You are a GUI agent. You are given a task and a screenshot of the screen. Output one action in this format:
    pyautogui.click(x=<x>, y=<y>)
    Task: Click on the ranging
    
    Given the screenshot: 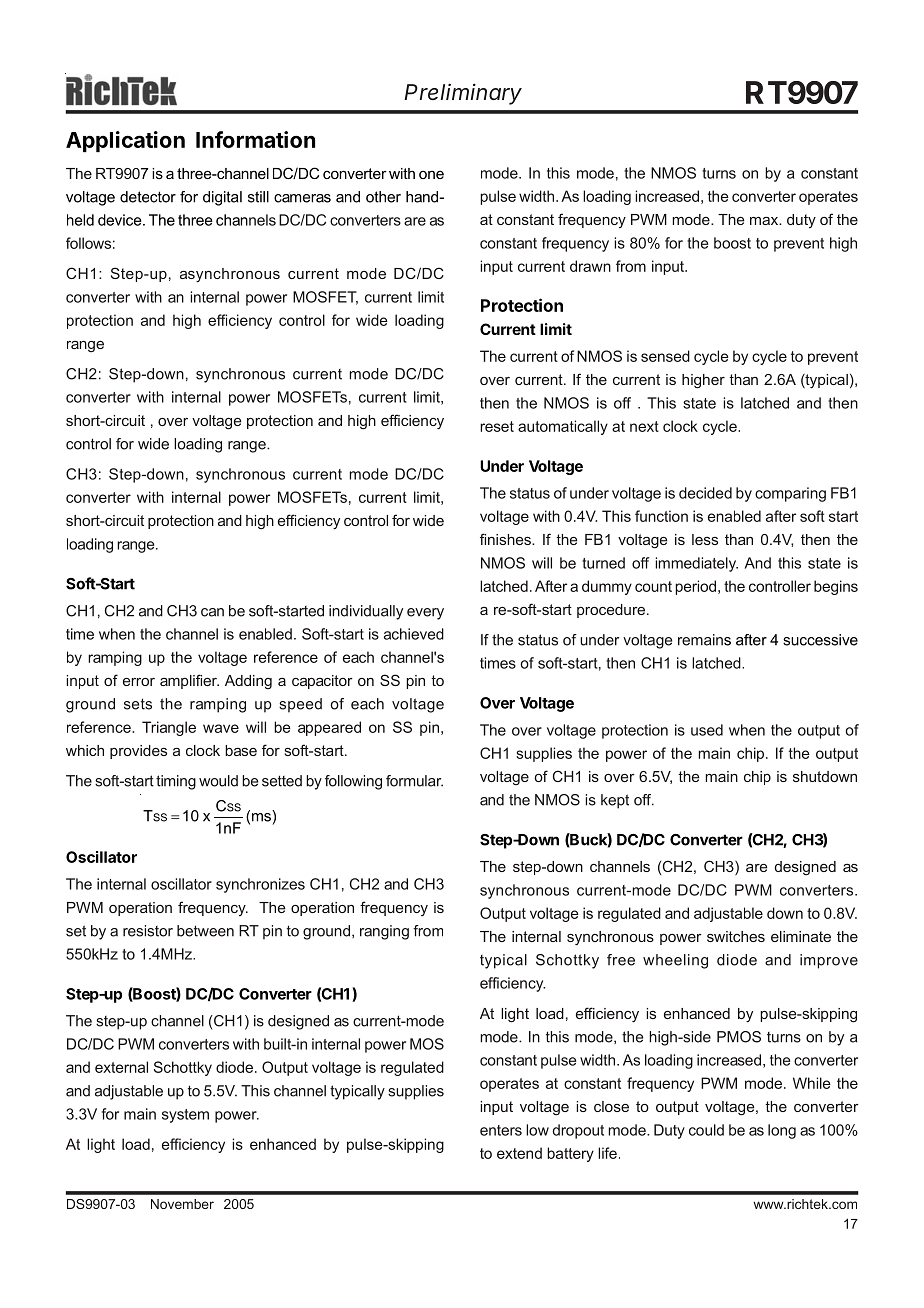 What is the action you would take?
    pyautogui.click(x=384, y=932)
